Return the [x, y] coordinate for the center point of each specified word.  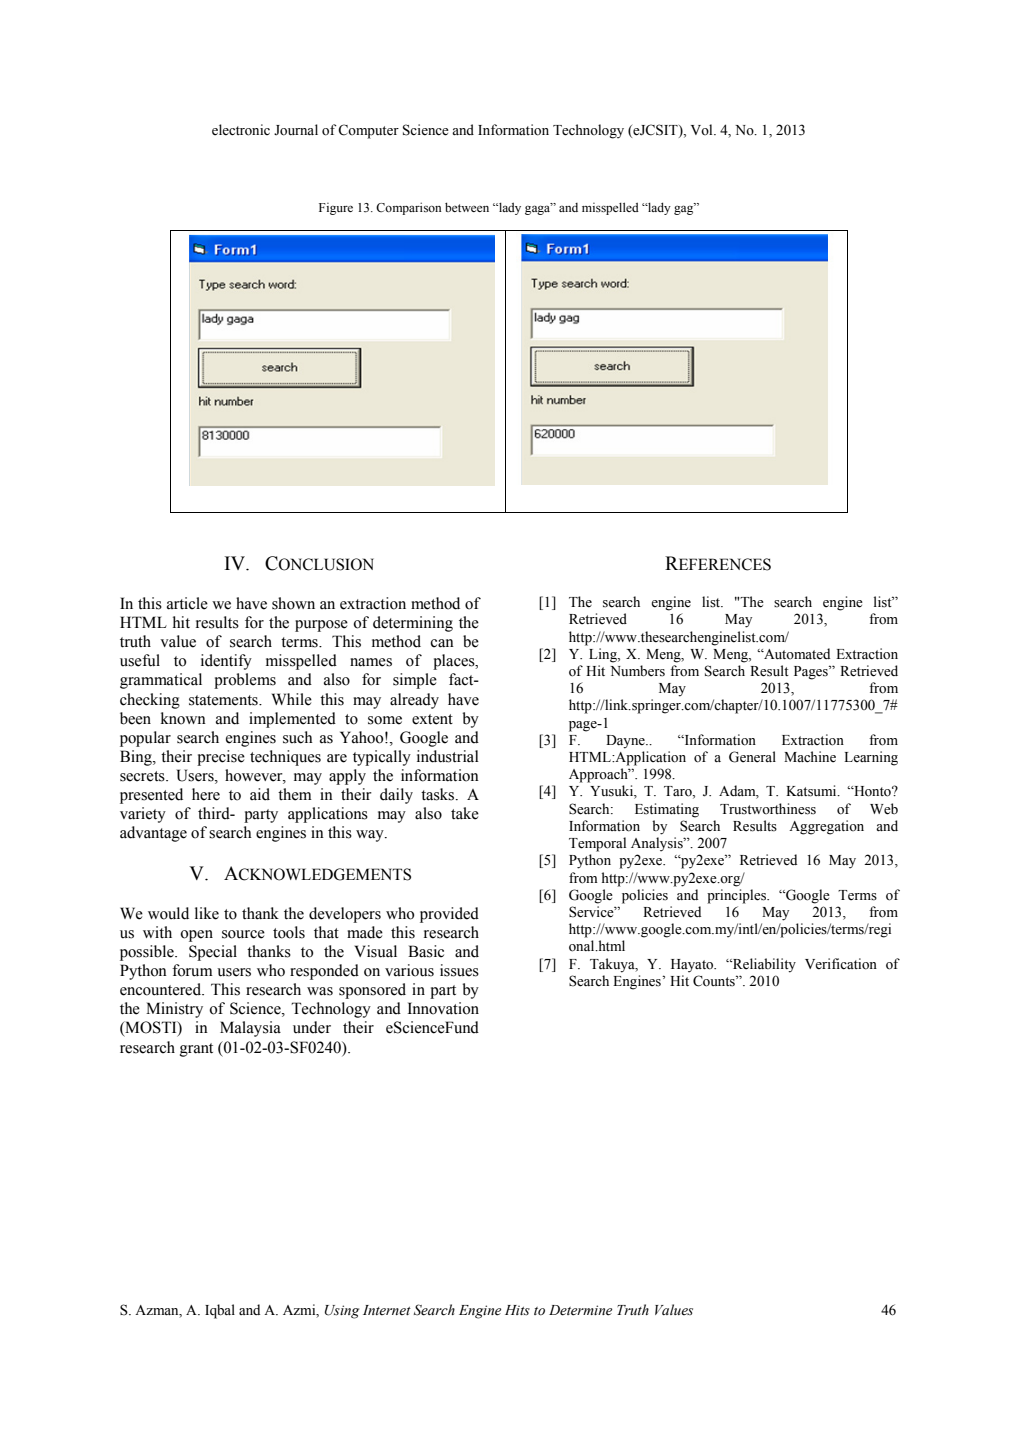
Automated [796, 654]
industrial [448, 756]
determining [413, 624]
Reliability [763, 965]
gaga [539, 209]
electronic [241, 130]
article [187, 603]
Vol [703, 129]
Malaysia [250, 1029]
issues [459, 970]
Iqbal [220, 1311]
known [183, 718]
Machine [810, 757]
